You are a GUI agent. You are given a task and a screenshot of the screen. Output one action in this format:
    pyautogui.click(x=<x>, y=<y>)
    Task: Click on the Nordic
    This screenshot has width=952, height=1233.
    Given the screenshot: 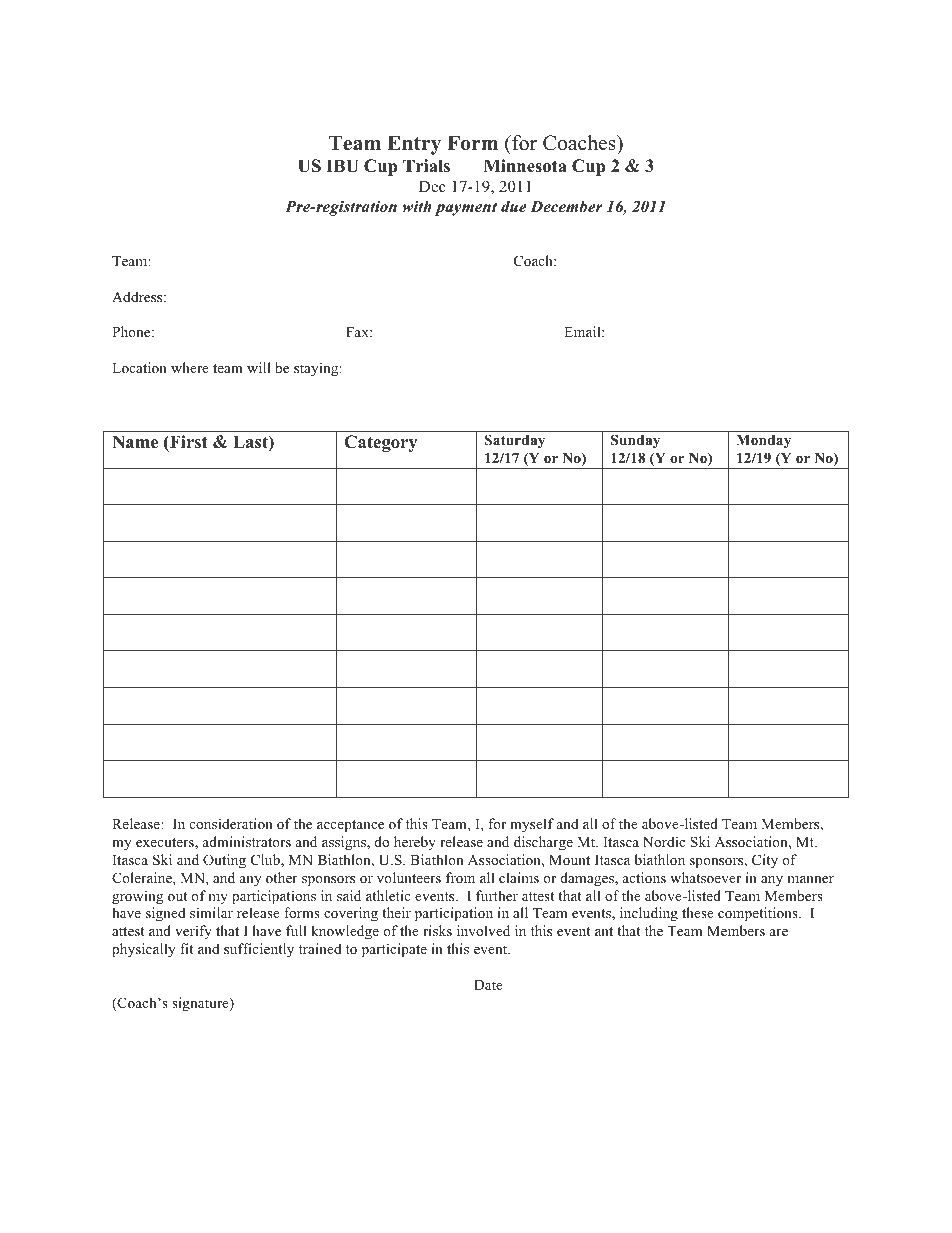 What is the action you would take?
    pyautogui.click(x=664, y=841)
